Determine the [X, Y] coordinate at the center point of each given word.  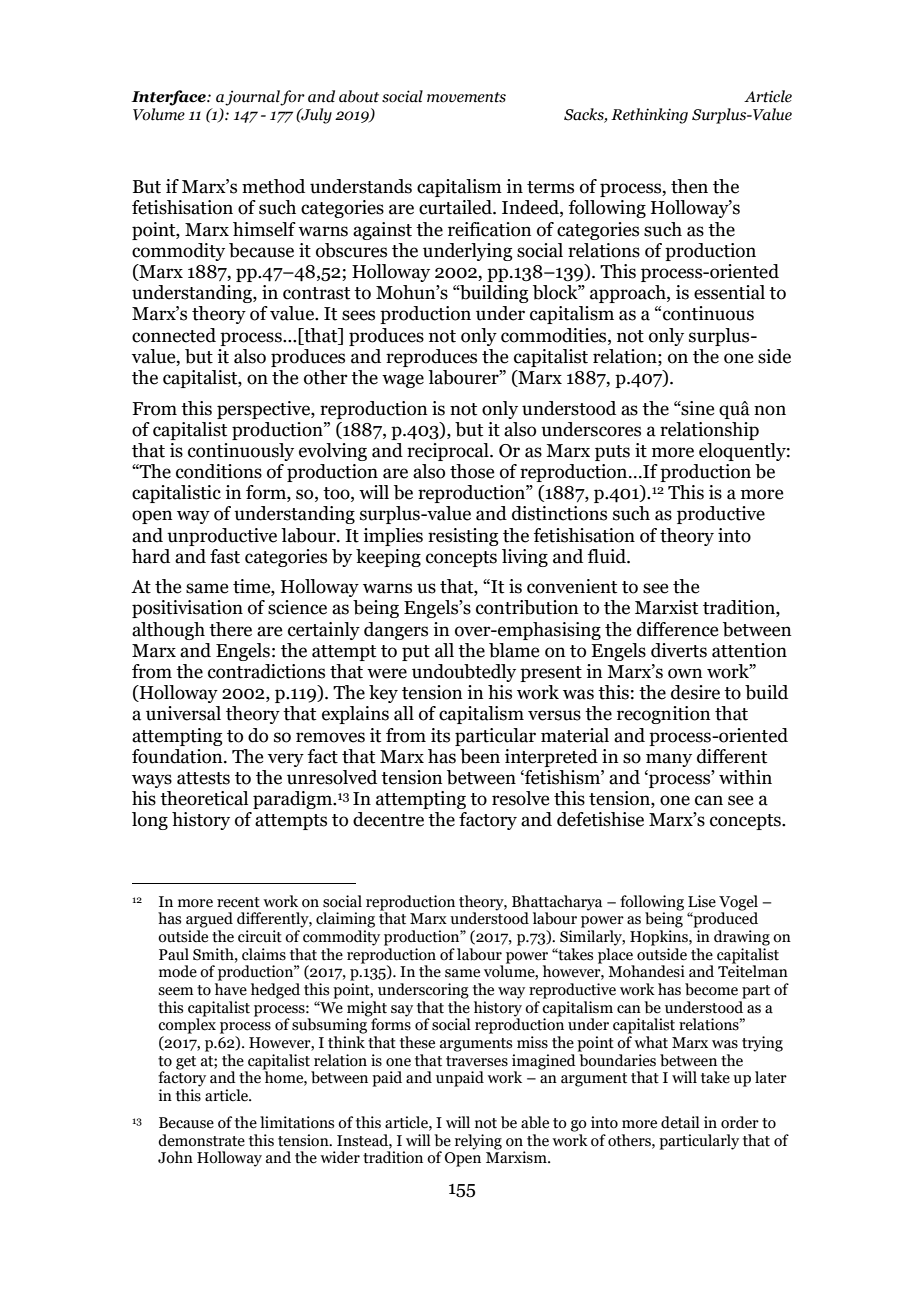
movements [466, 97]
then [689, 186]
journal [253, 98]
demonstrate [201, 1140]
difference [677, 629]
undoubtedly [464, 673]
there [230, 629]
